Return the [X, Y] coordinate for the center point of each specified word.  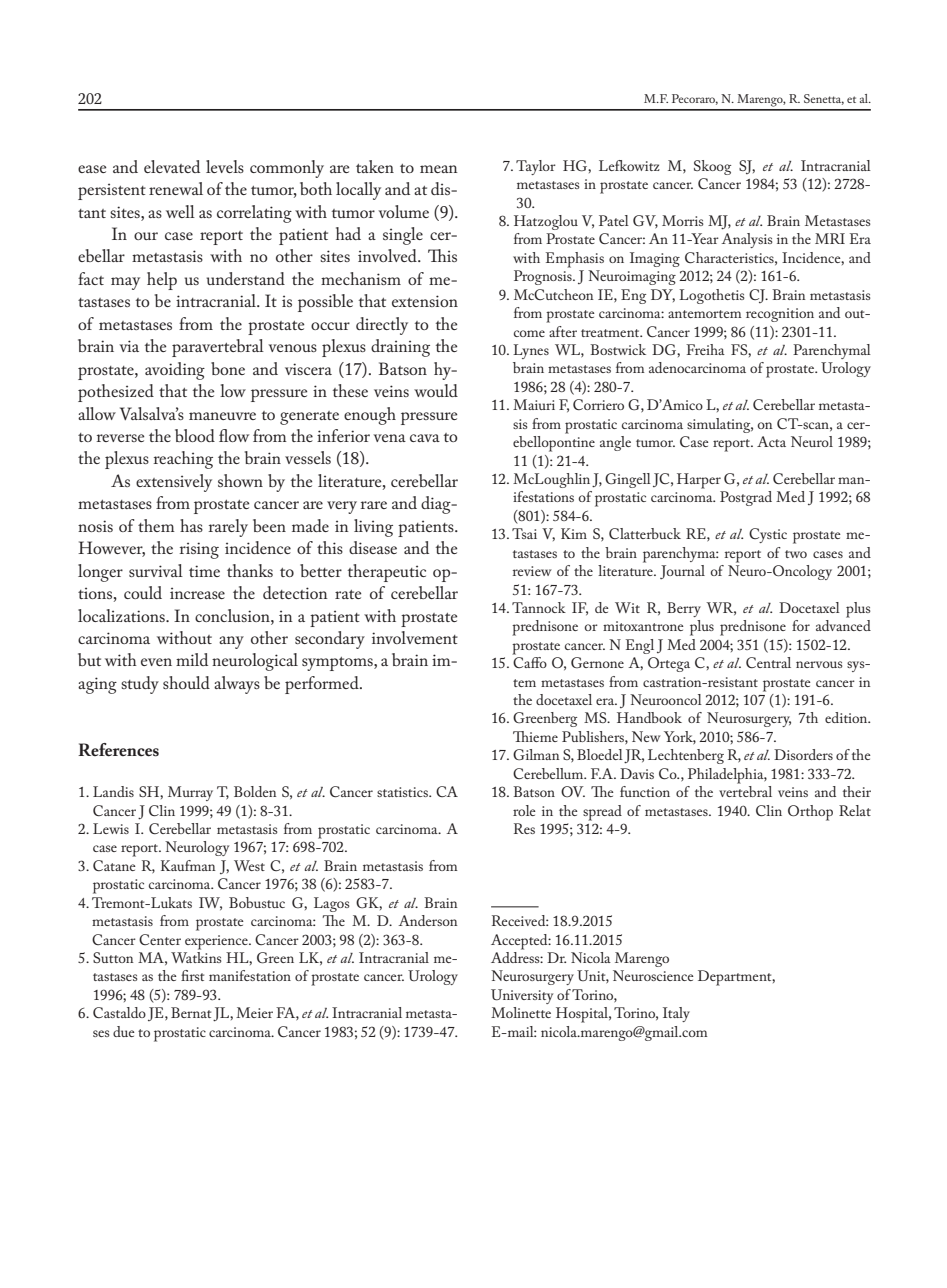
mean [439, 169]
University [522, 996]
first [192, 975]
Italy [676, 1014]
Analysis [747, 240]
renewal [176, 188]
